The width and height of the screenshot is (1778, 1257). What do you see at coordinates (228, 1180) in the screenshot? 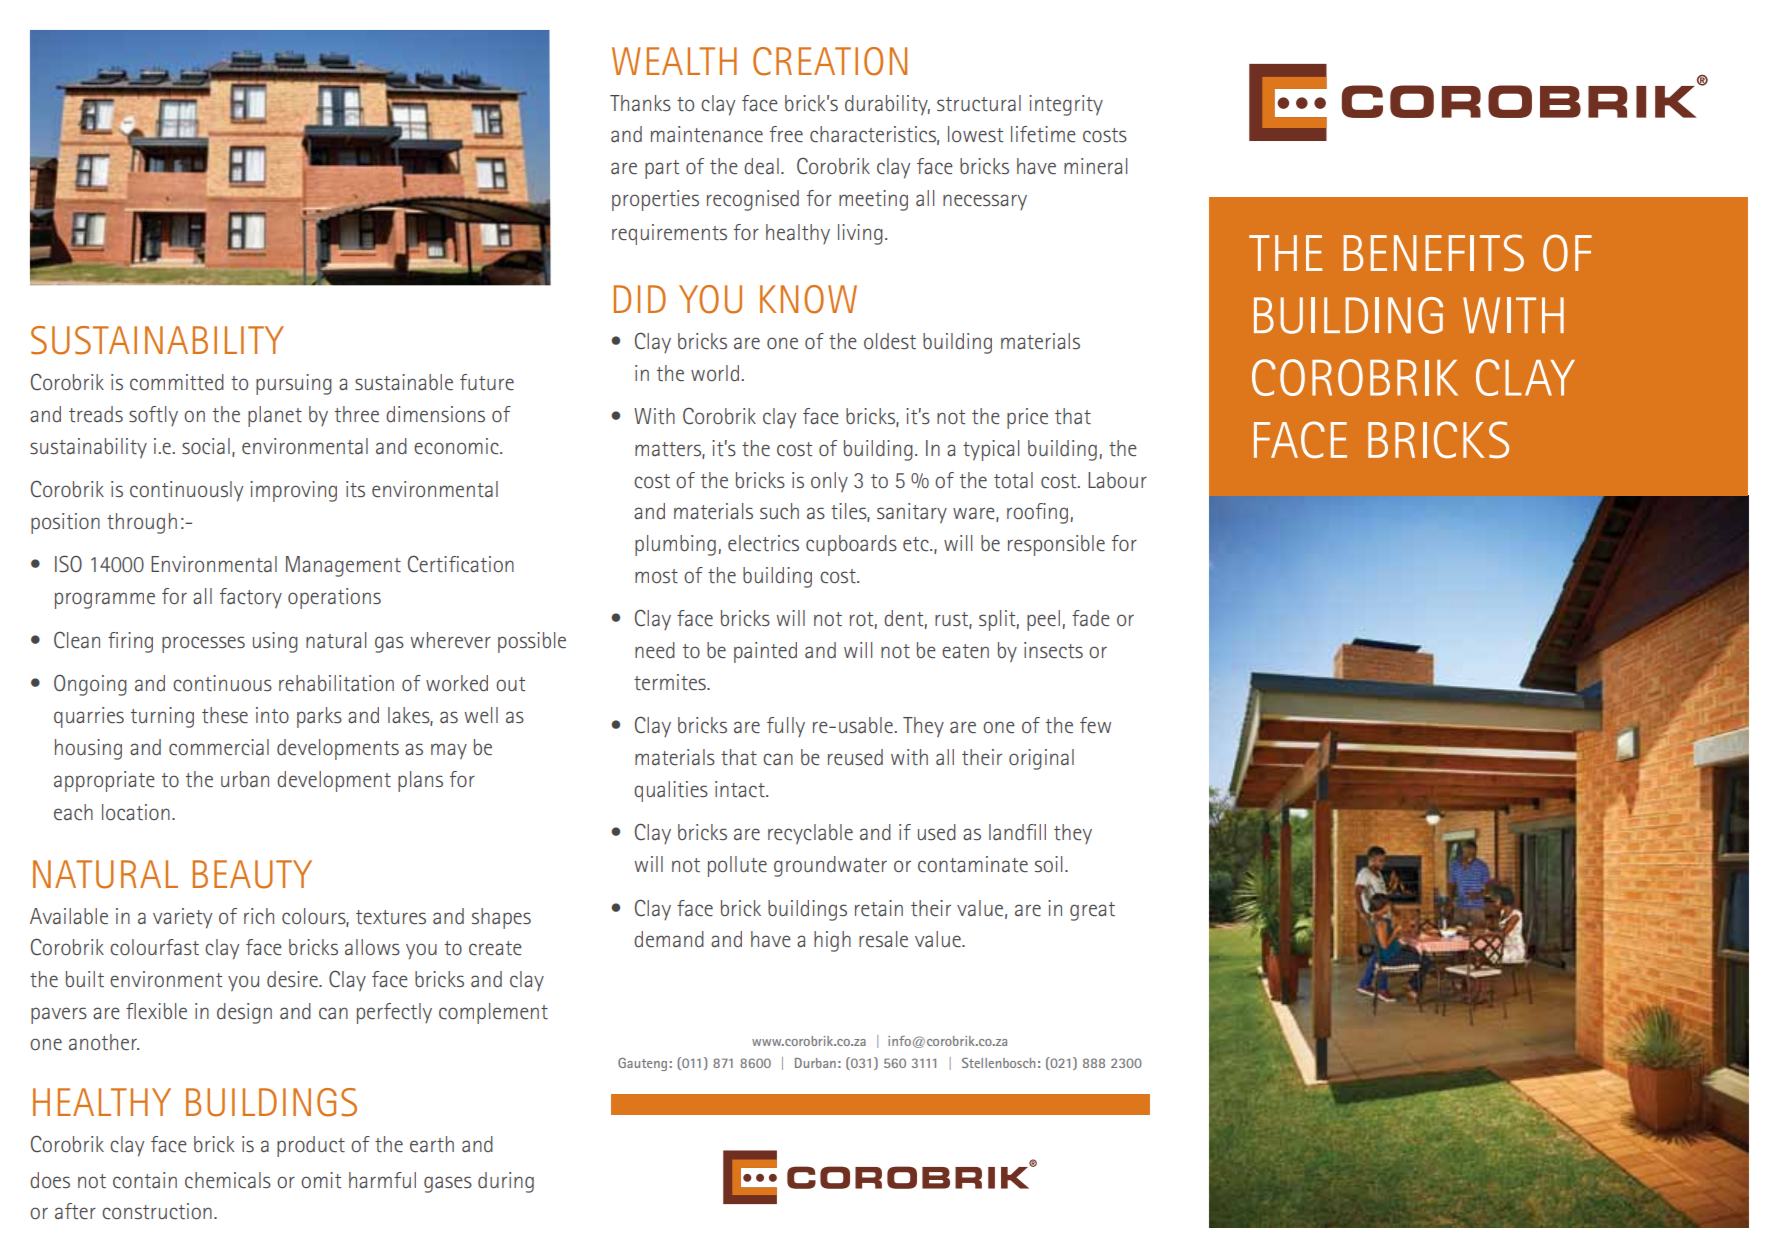
I see `chemicals` at bounding box center [228, 1180].
